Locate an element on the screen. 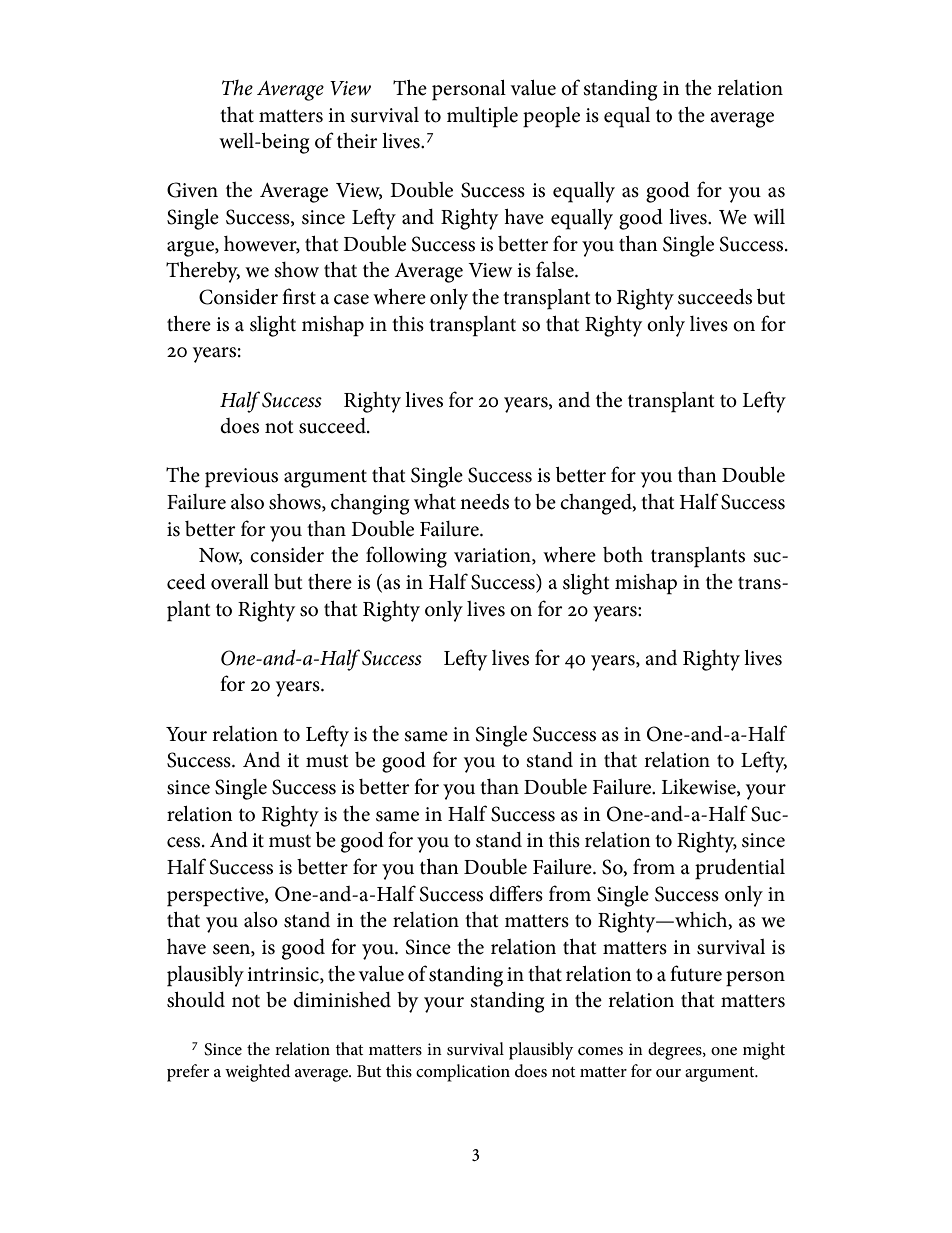 The image size is (952, 1233). prudential is located at coordinates (740, 869).
